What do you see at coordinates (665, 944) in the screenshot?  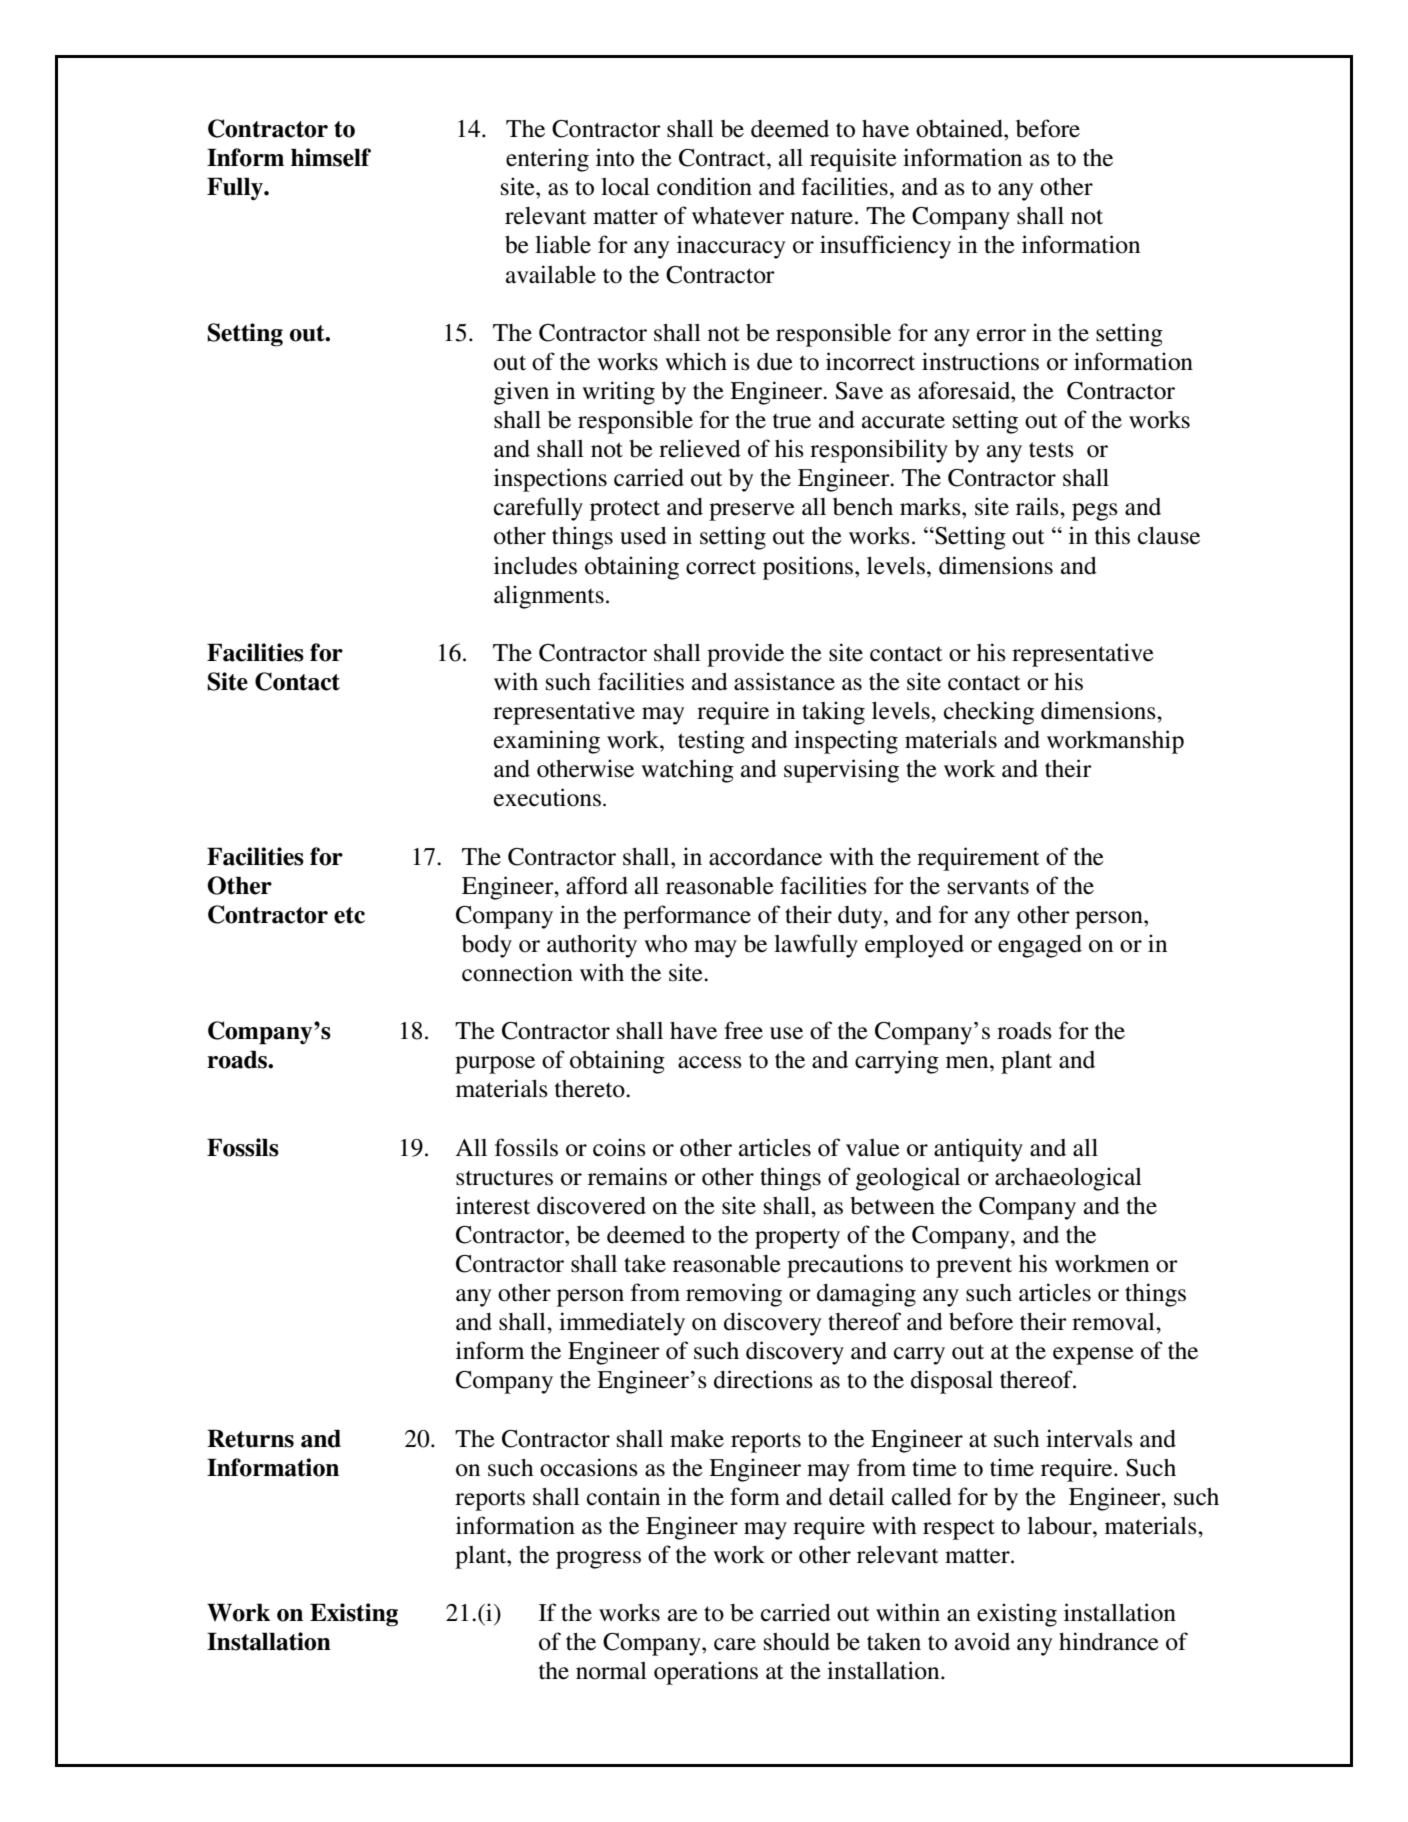 I see `who` at bounding box center [665, 944].
